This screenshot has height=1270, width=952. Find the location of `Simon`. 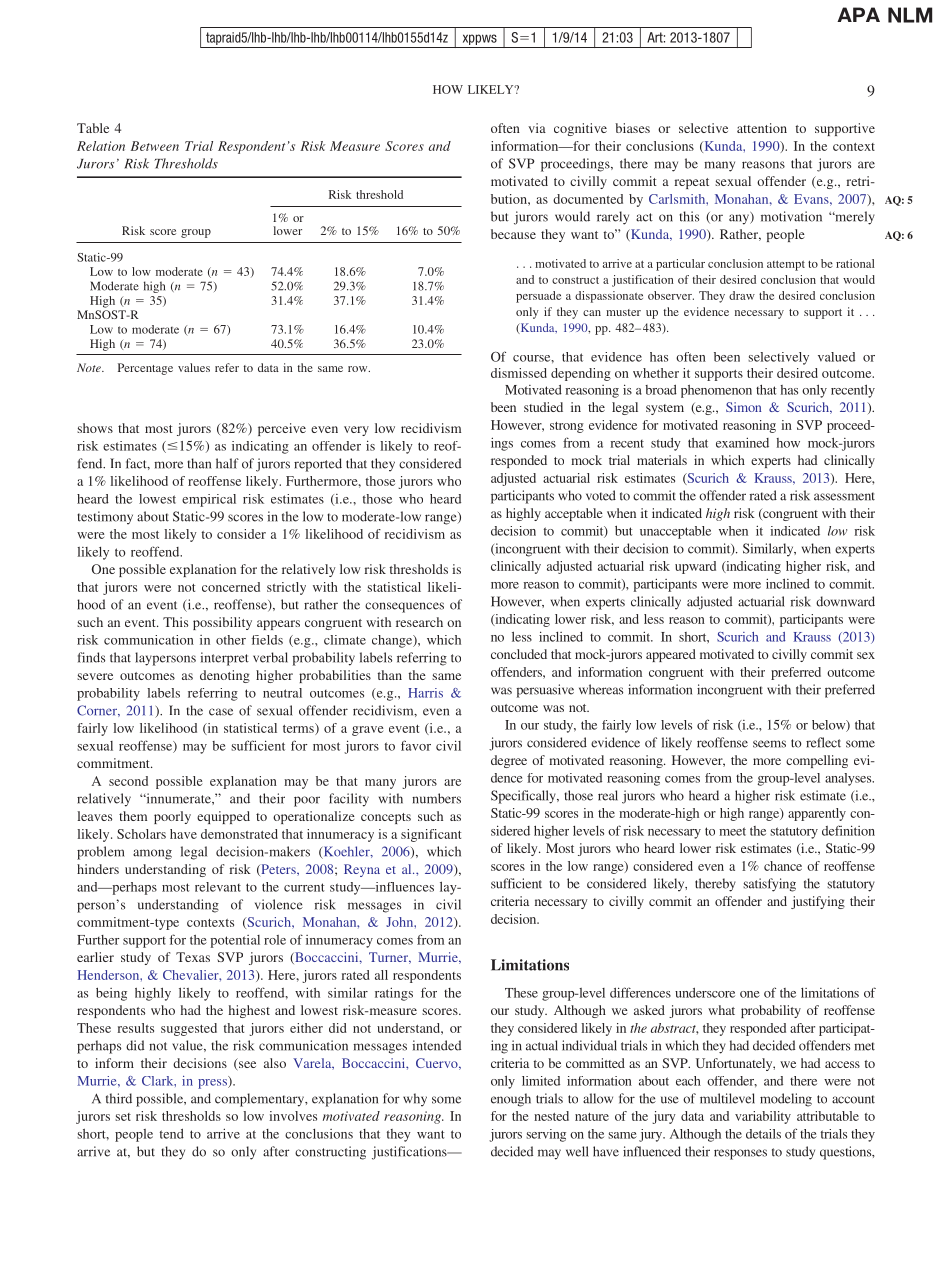

Simon is located at coordinates (743, 407).
